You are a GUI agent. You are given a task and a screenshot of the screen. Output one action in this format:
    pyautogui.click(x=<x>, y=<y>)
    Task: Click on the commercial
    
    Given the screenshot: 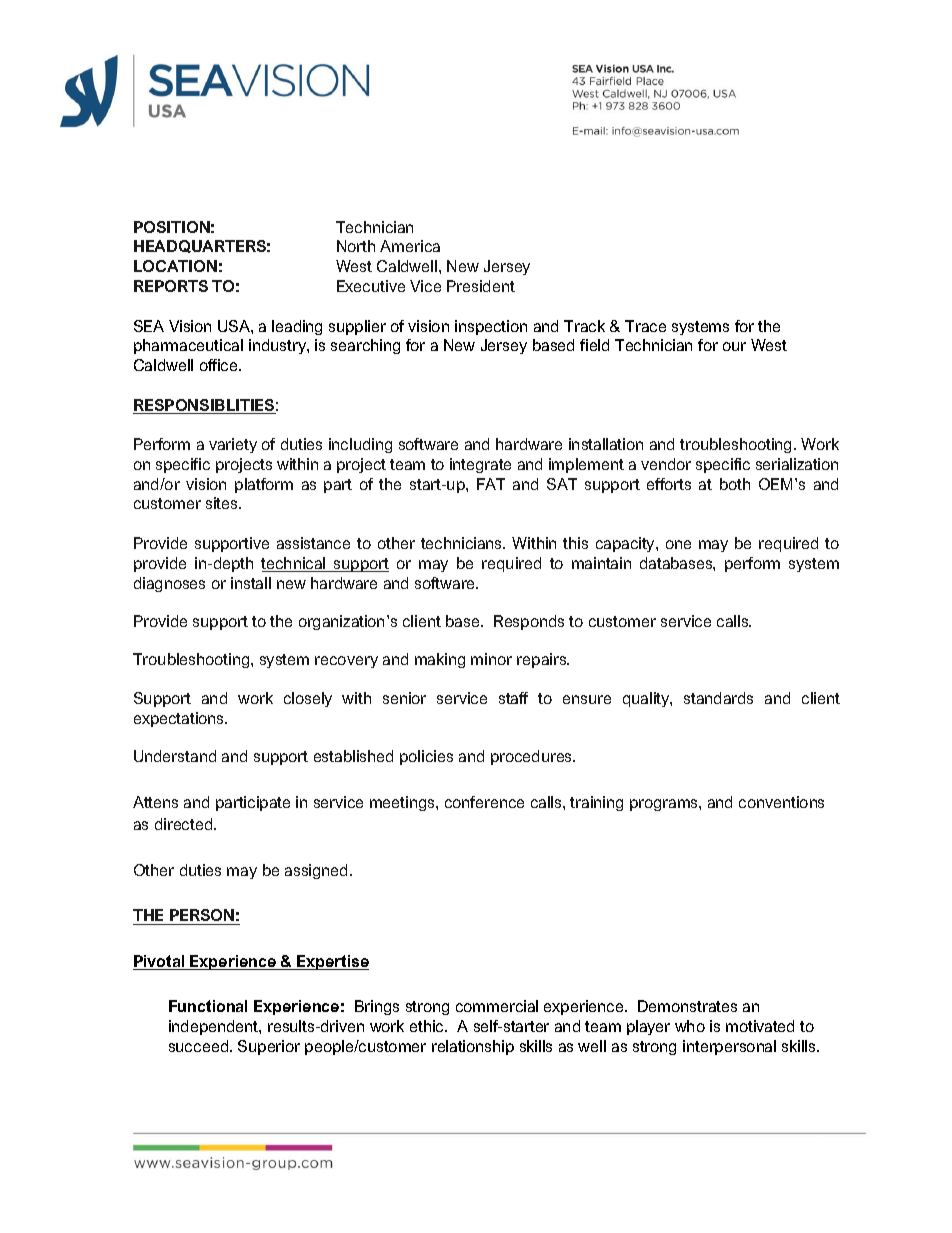 What is the action you would take?
    pyautogui.click(x=497, y=1006)
